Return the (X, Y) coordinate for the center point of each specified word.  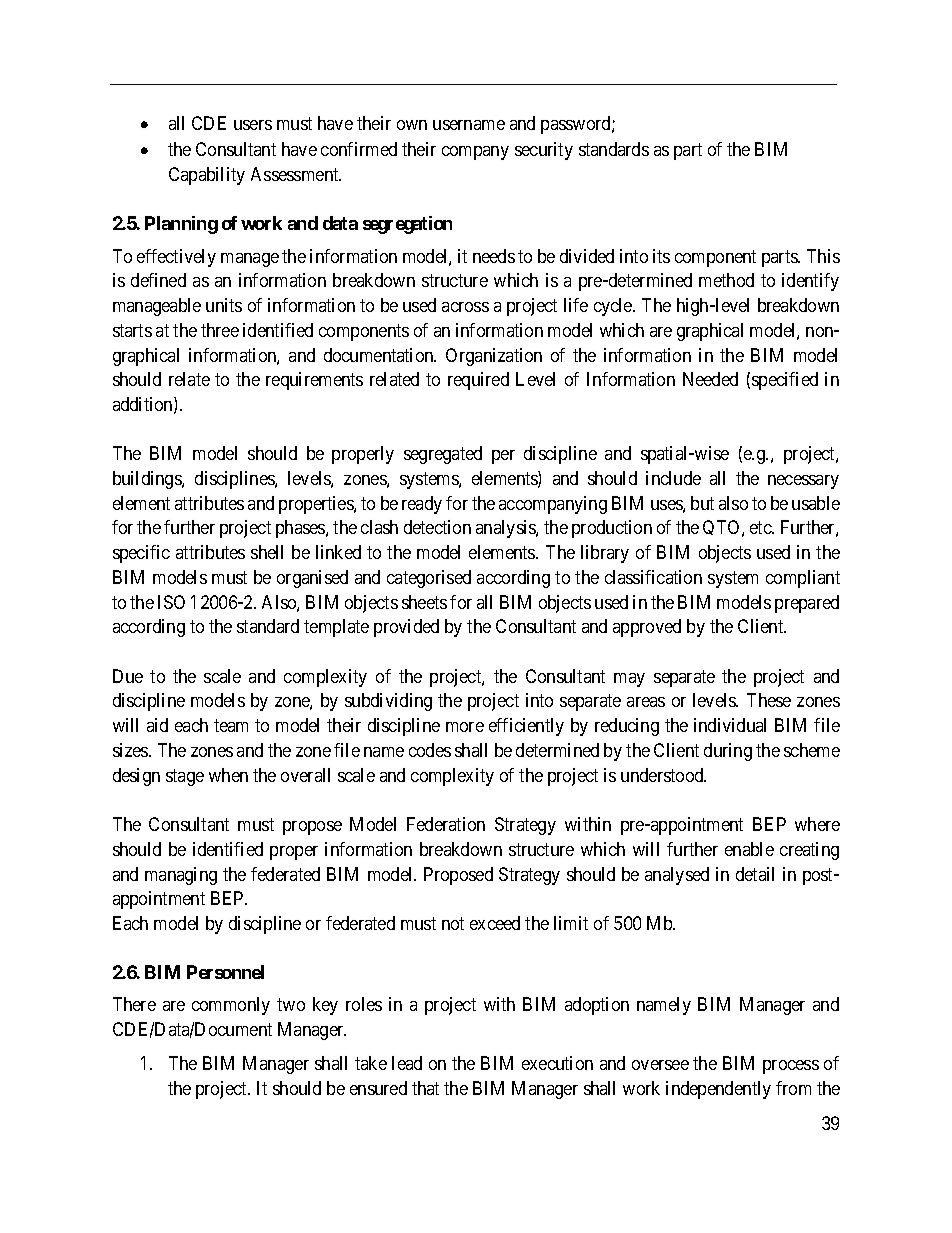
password (577, 125)
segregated (443, 455)
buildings (148, 480)
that (425, 1088)
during (728, 752)
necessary (803, 482)
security (544, 151)
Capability (207, 176)
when (228, 775)
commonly (231, 1006)
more (465, 727)
